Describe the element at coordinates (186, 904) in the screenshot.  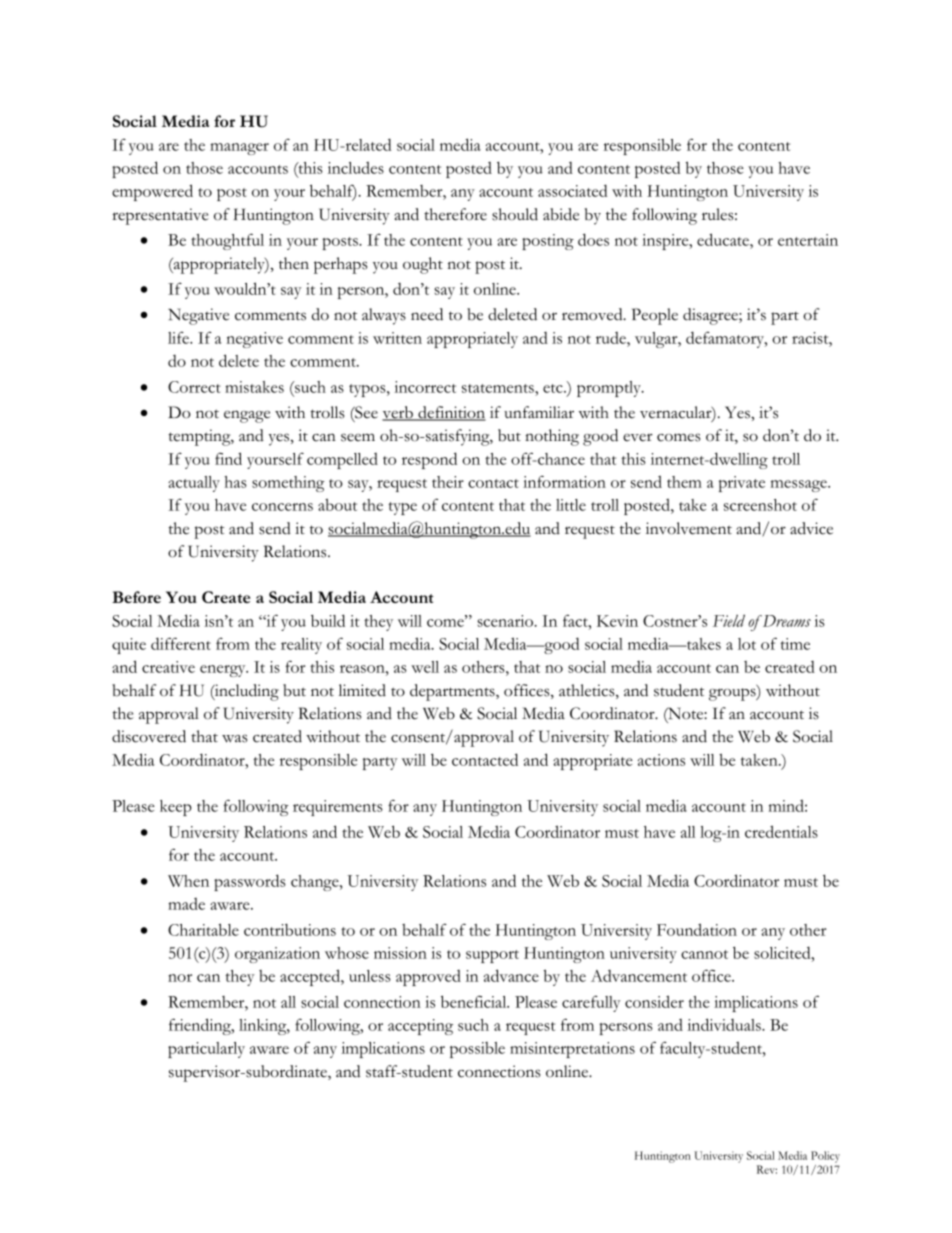
I see `made` at that location.
